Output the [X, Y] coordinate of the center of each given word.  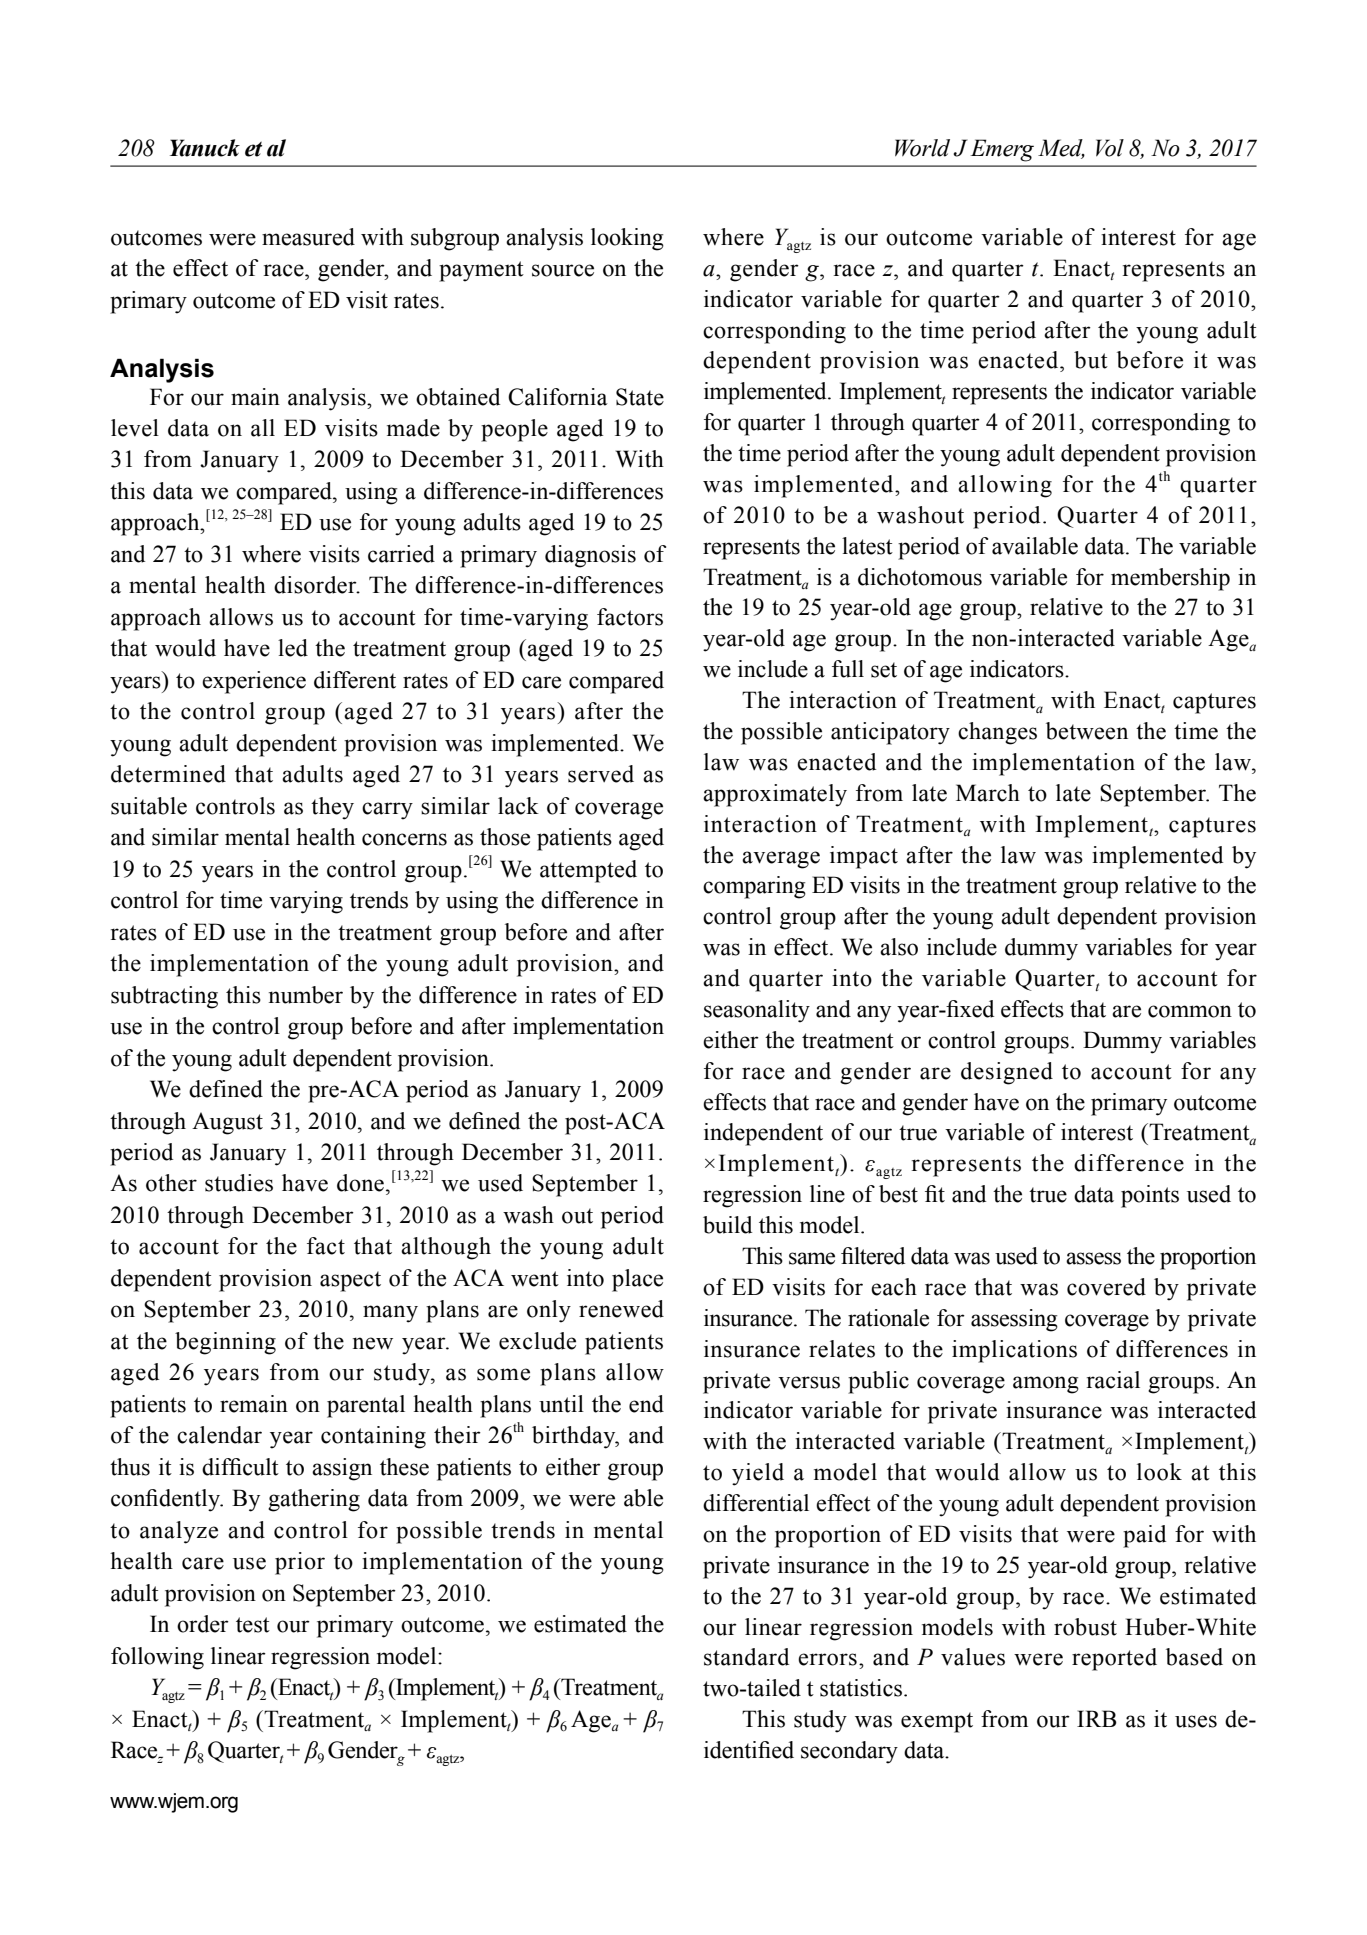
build [727, 1225]
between [1087, 731]
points [1150, 1196]
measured [308, 237]
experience [254, 682]
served [601, 774]
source [563, 270]
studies [239, 1183]
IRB [1097, 1718]
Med [1061, 148]
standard [746, 1657]
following [157, 1658]
